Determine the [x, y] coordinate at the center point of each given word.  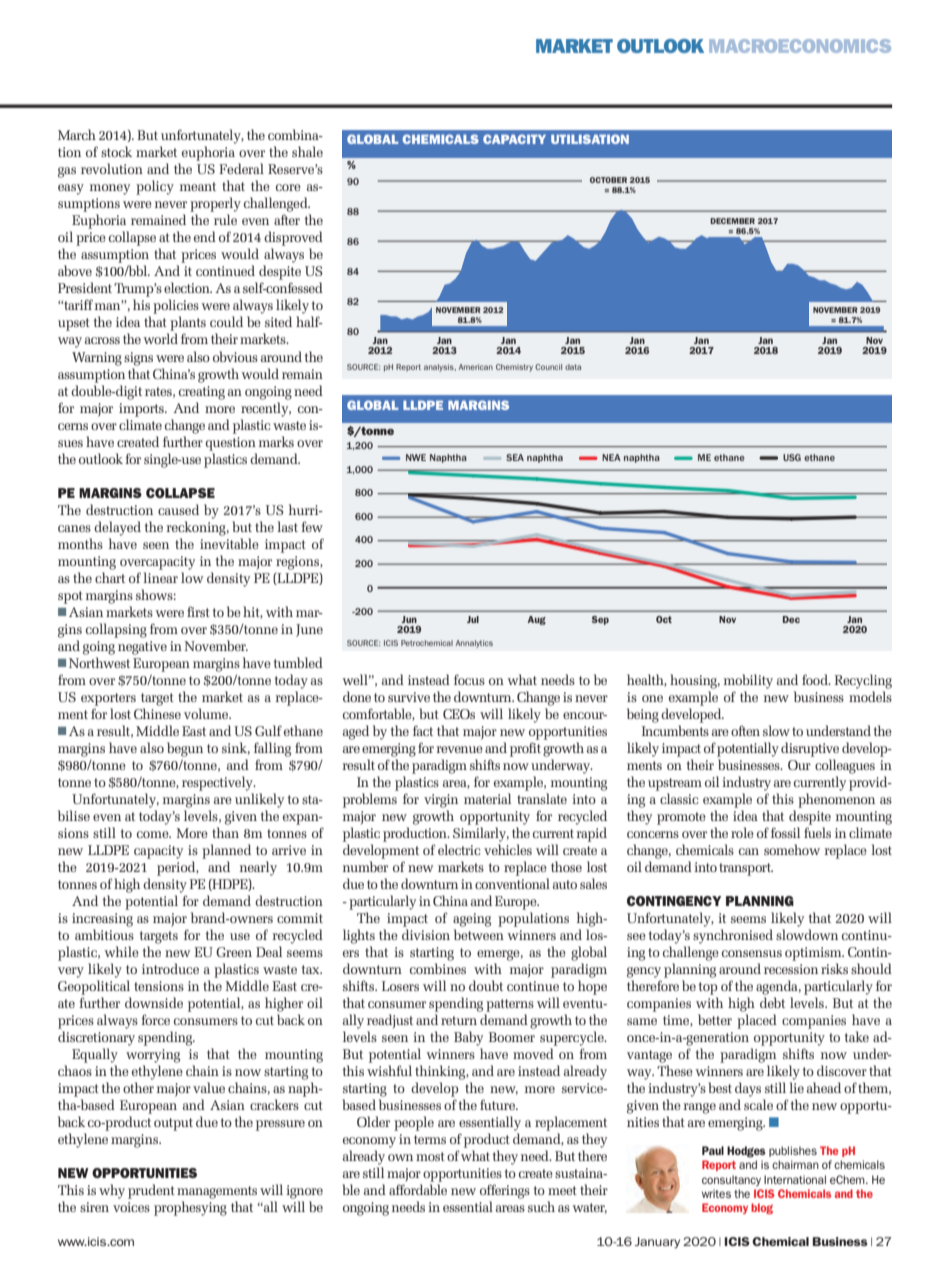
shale [307, 151]
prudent [151, 1191]
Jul [473, 619]
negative [142, 648]
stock [116, 151]
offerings [505, 1191]
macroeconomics [800, 46]
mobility [748, 681]
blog [762, 1208]
